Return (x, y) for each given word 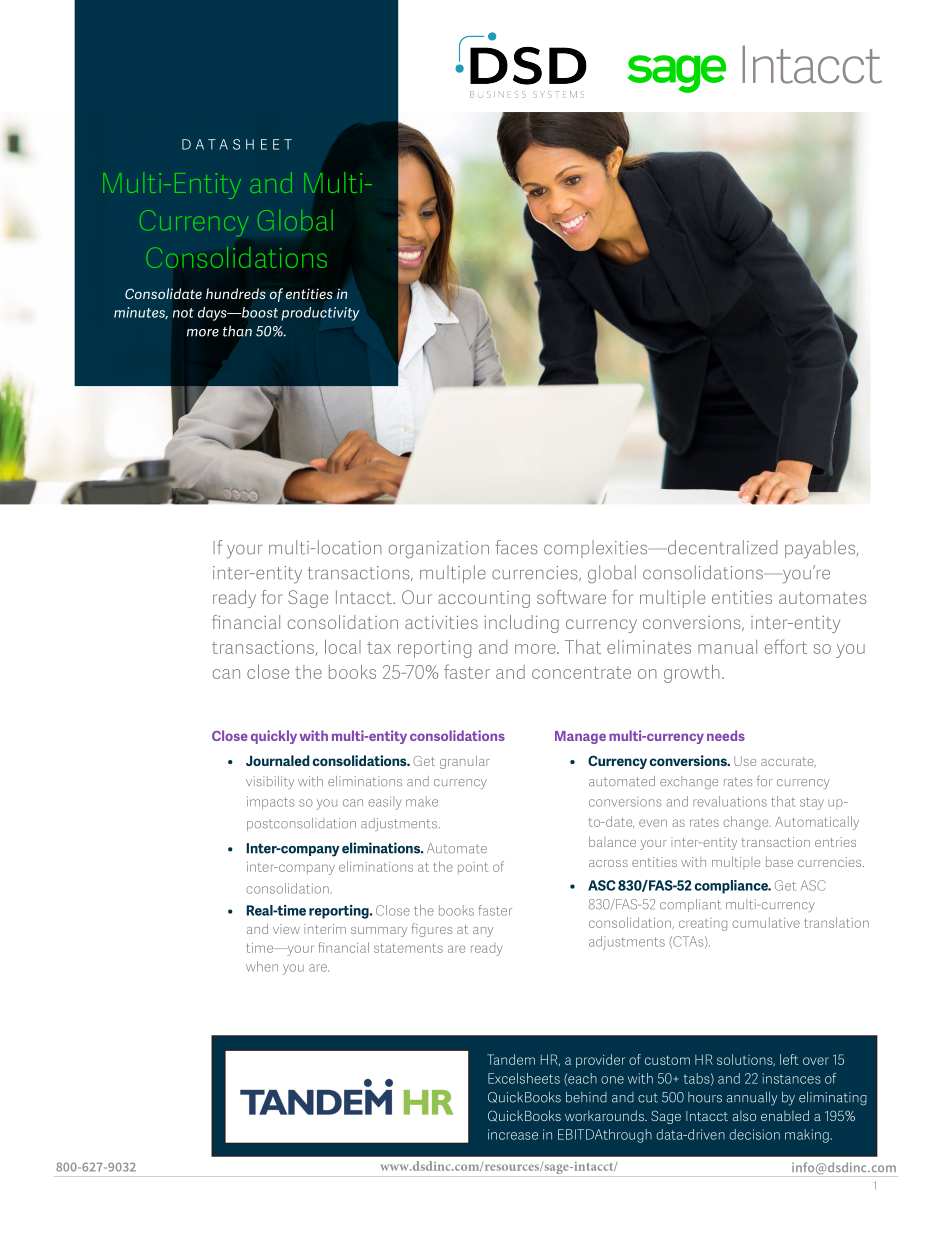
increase (513, 1134)
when (262, 966)
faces (516, 547)
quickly (274, 737)
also (744, 1115)
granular (465, 762)
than (237, 331)
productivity (320, 314)
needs (726, 735)
